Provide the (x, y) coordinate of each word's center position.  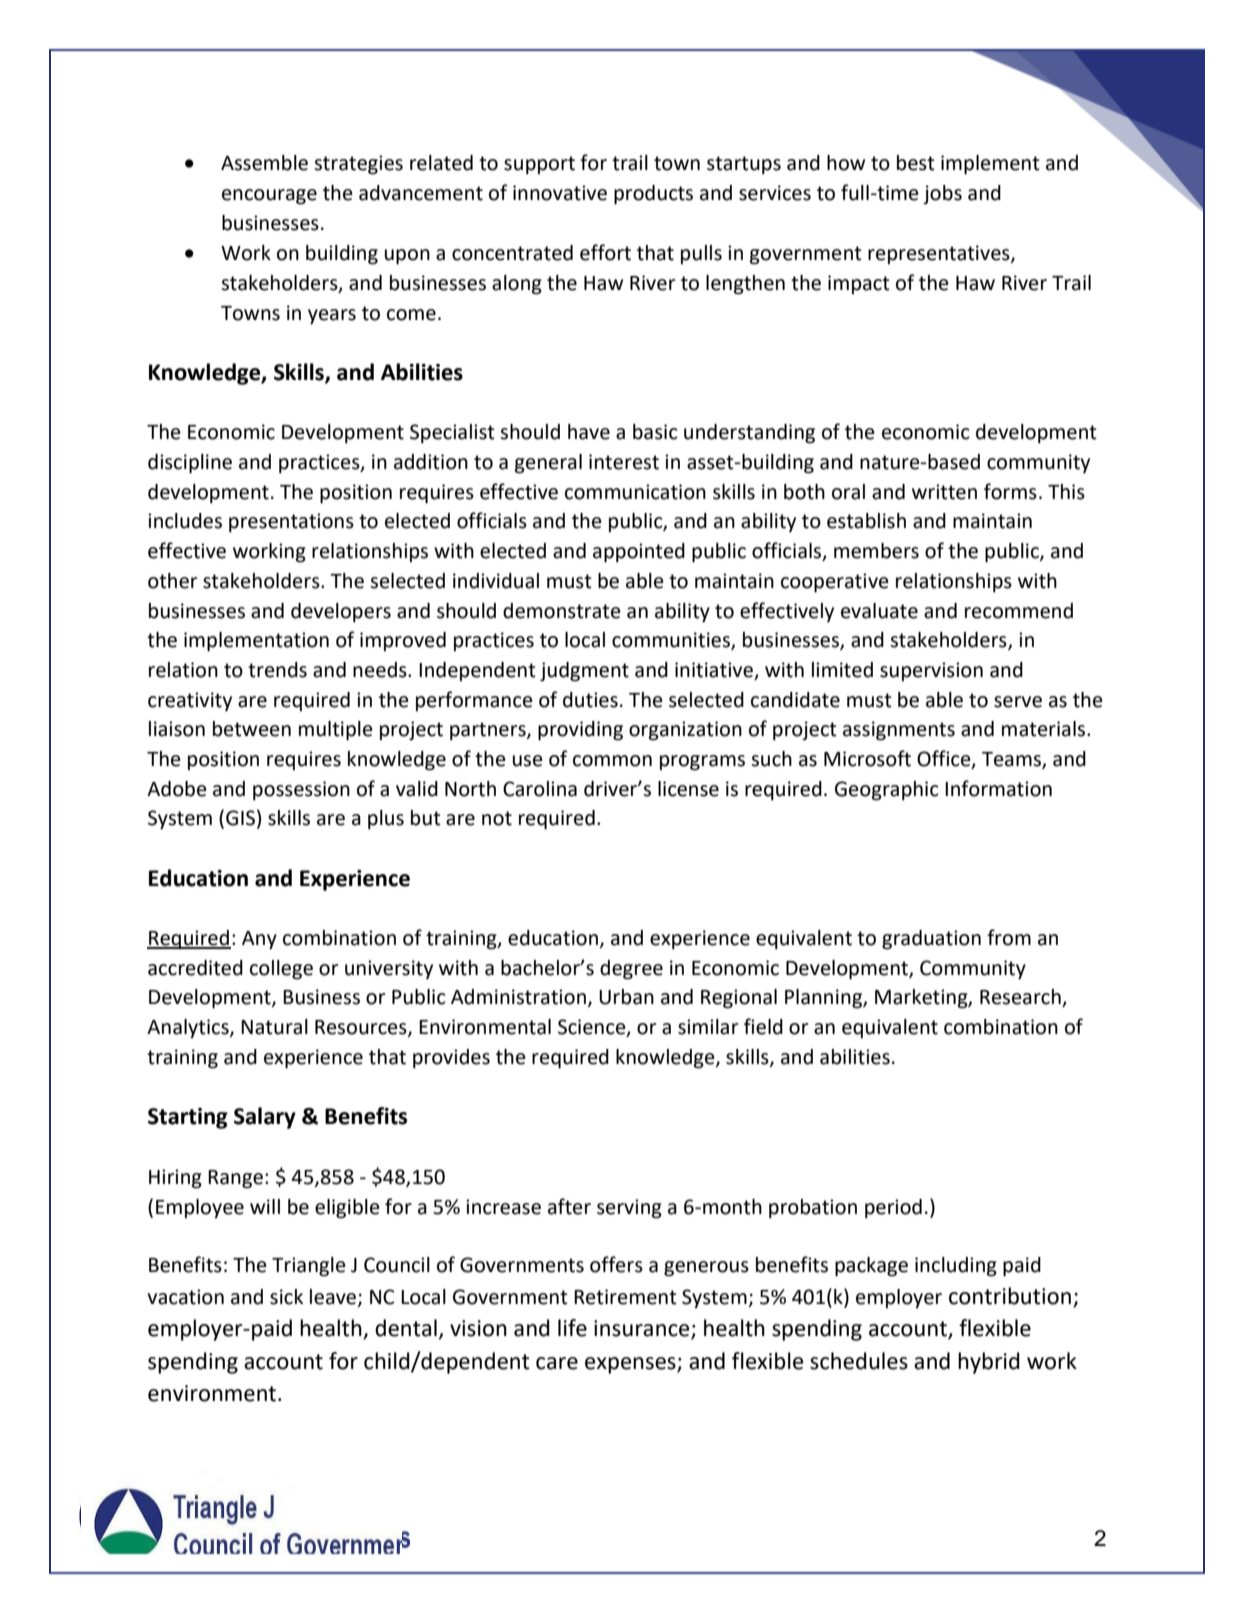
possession (301, 791)
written (944, 492)
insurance (643, 1329)
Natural (274, 1027)
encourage (269, 197)
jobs (942, 195)
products (653, 195)
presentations (291, 523)
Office (945, 759)
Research (1021, 998)
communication (635, 492)
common (612, 761)
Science (593, 1028)
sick (286, 1297)
